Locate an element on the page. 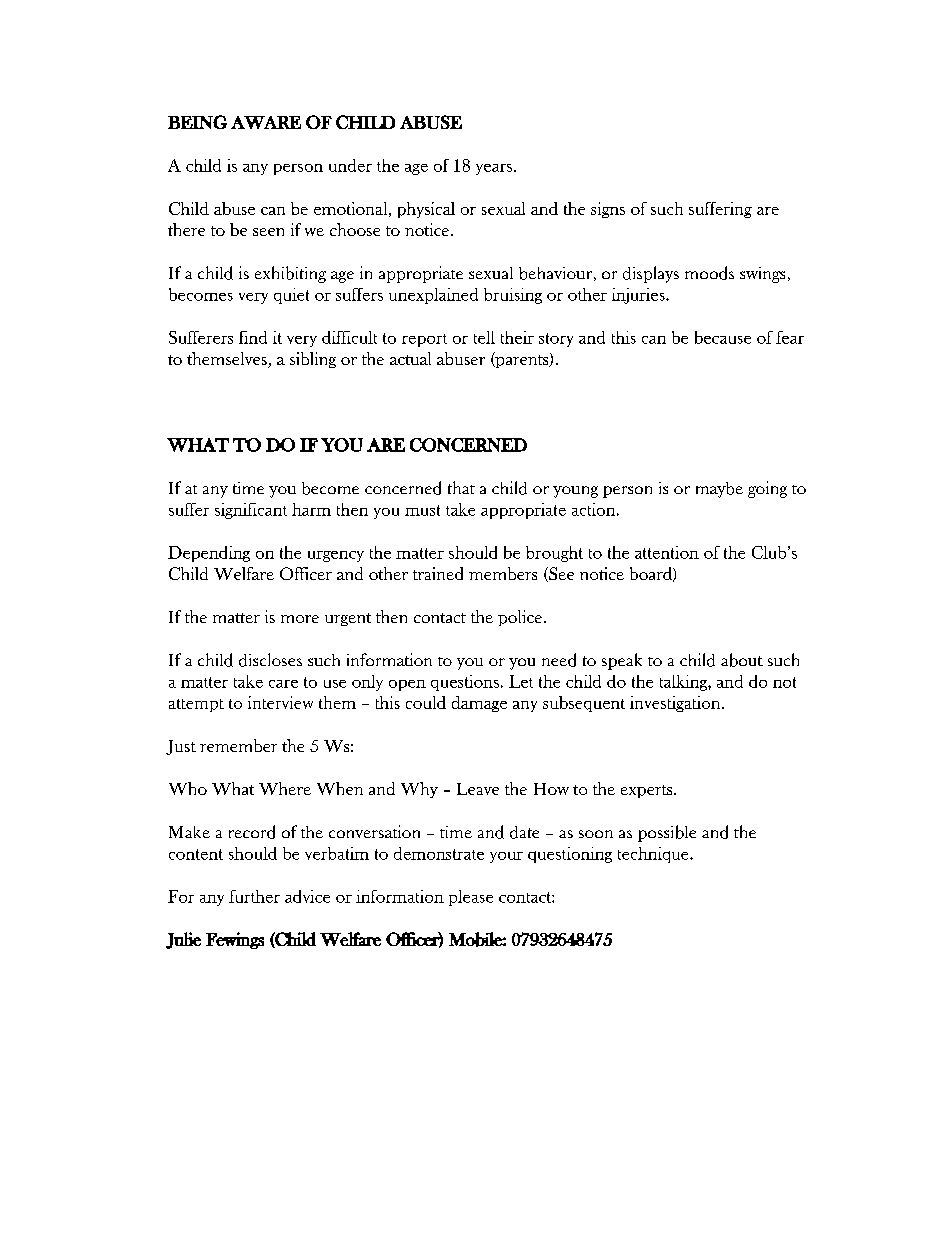 This image has width=952, height=1233. signs is located at coordinates (608, 210).
